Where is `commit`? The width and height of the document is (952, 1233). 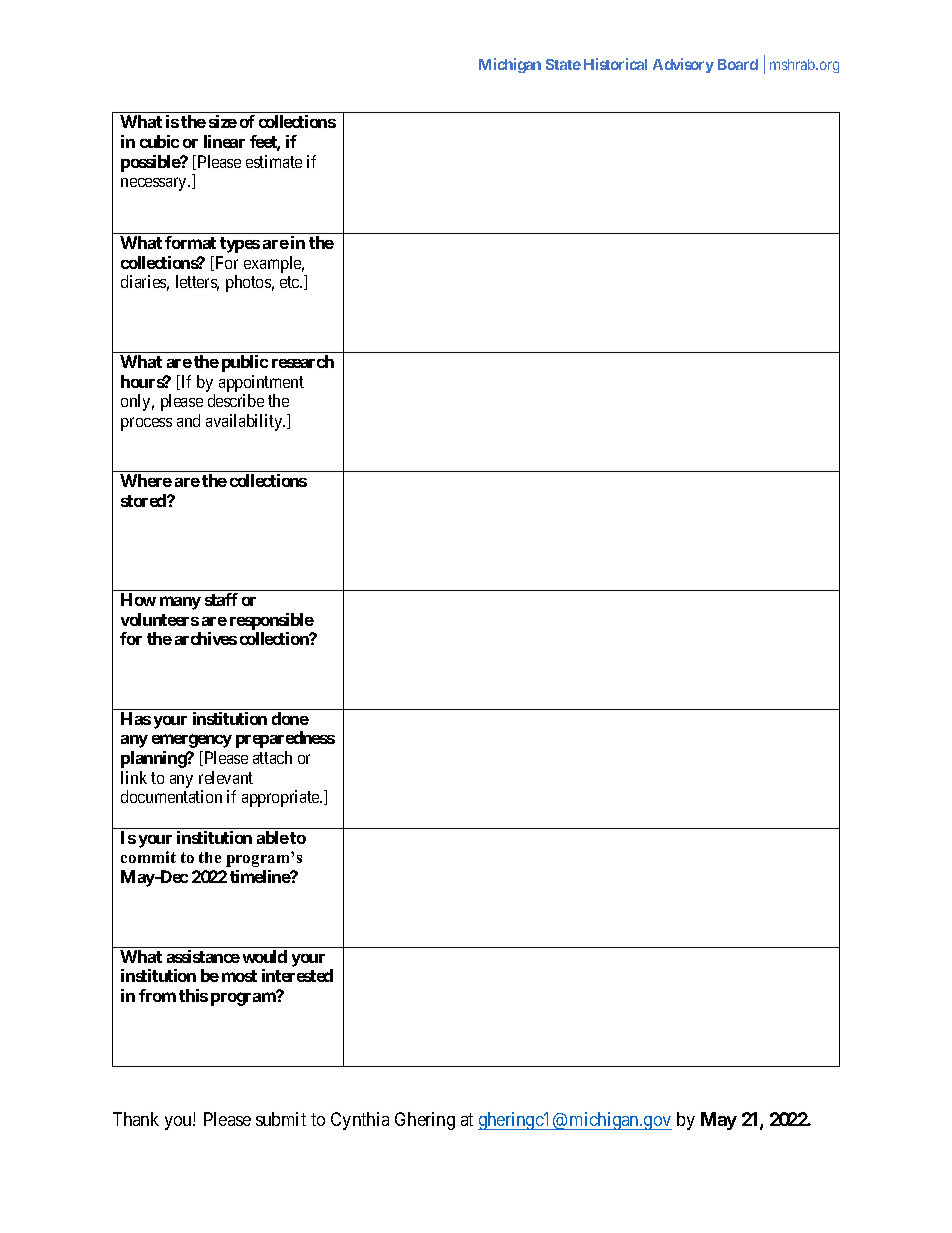
commit is located at coordinates (148, 857).
